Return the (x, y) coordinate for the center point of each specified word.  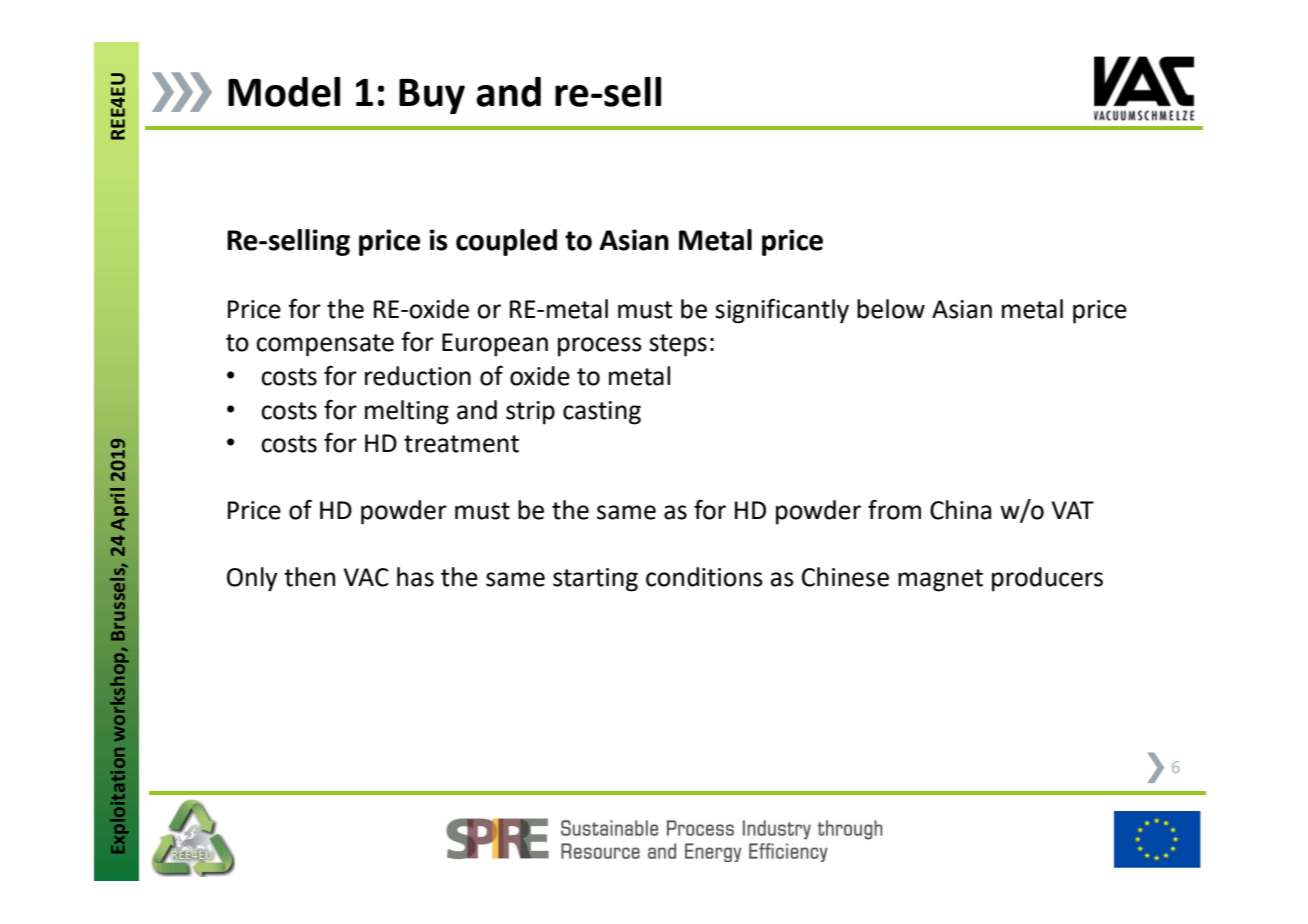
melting (407, 412)
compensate (325, 345)
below (891, 309)
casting (602, 413)
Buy (432, 96)
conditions (704, 577)
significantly (782, 311)
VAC (366, 577)
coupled (506, 242)
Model (284, 92)
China (960, 510)
